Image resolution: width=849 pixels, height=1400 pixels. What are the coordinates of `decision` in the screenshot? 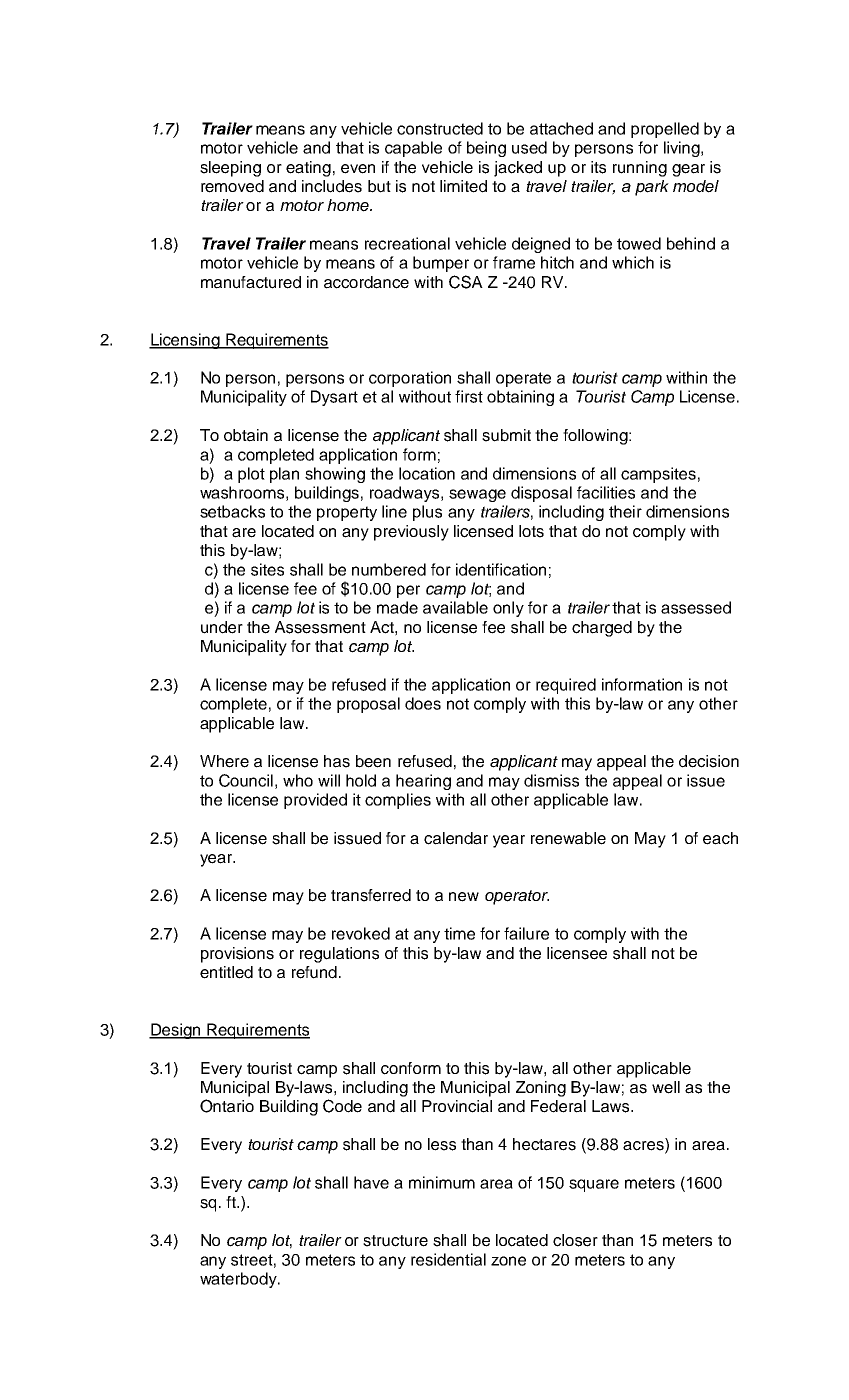 It's located at (709, 761).
